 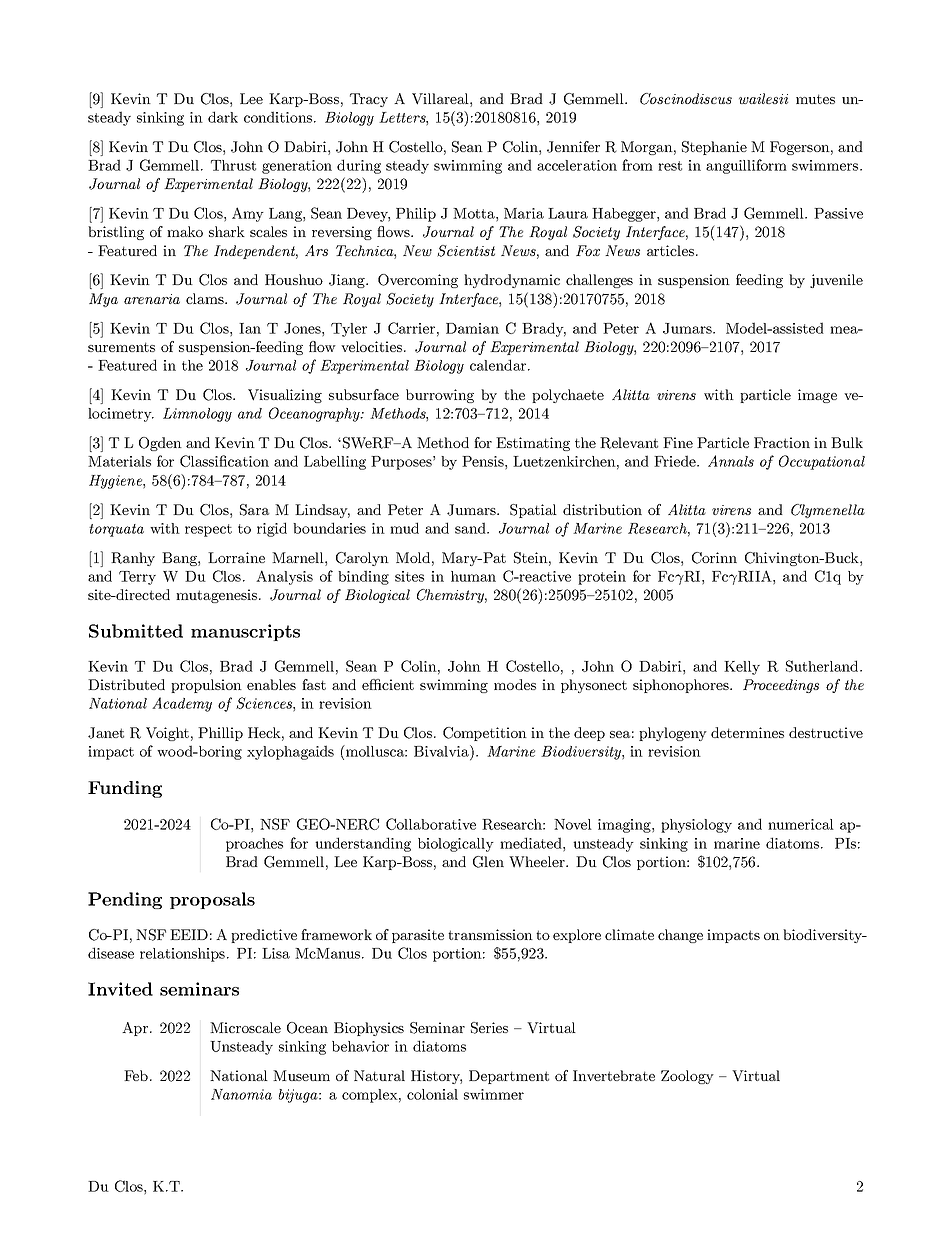 What do you see at coordinates (136, 1075) in the screenshot?
I see `Feb` at bounding box center [136, 1075].
